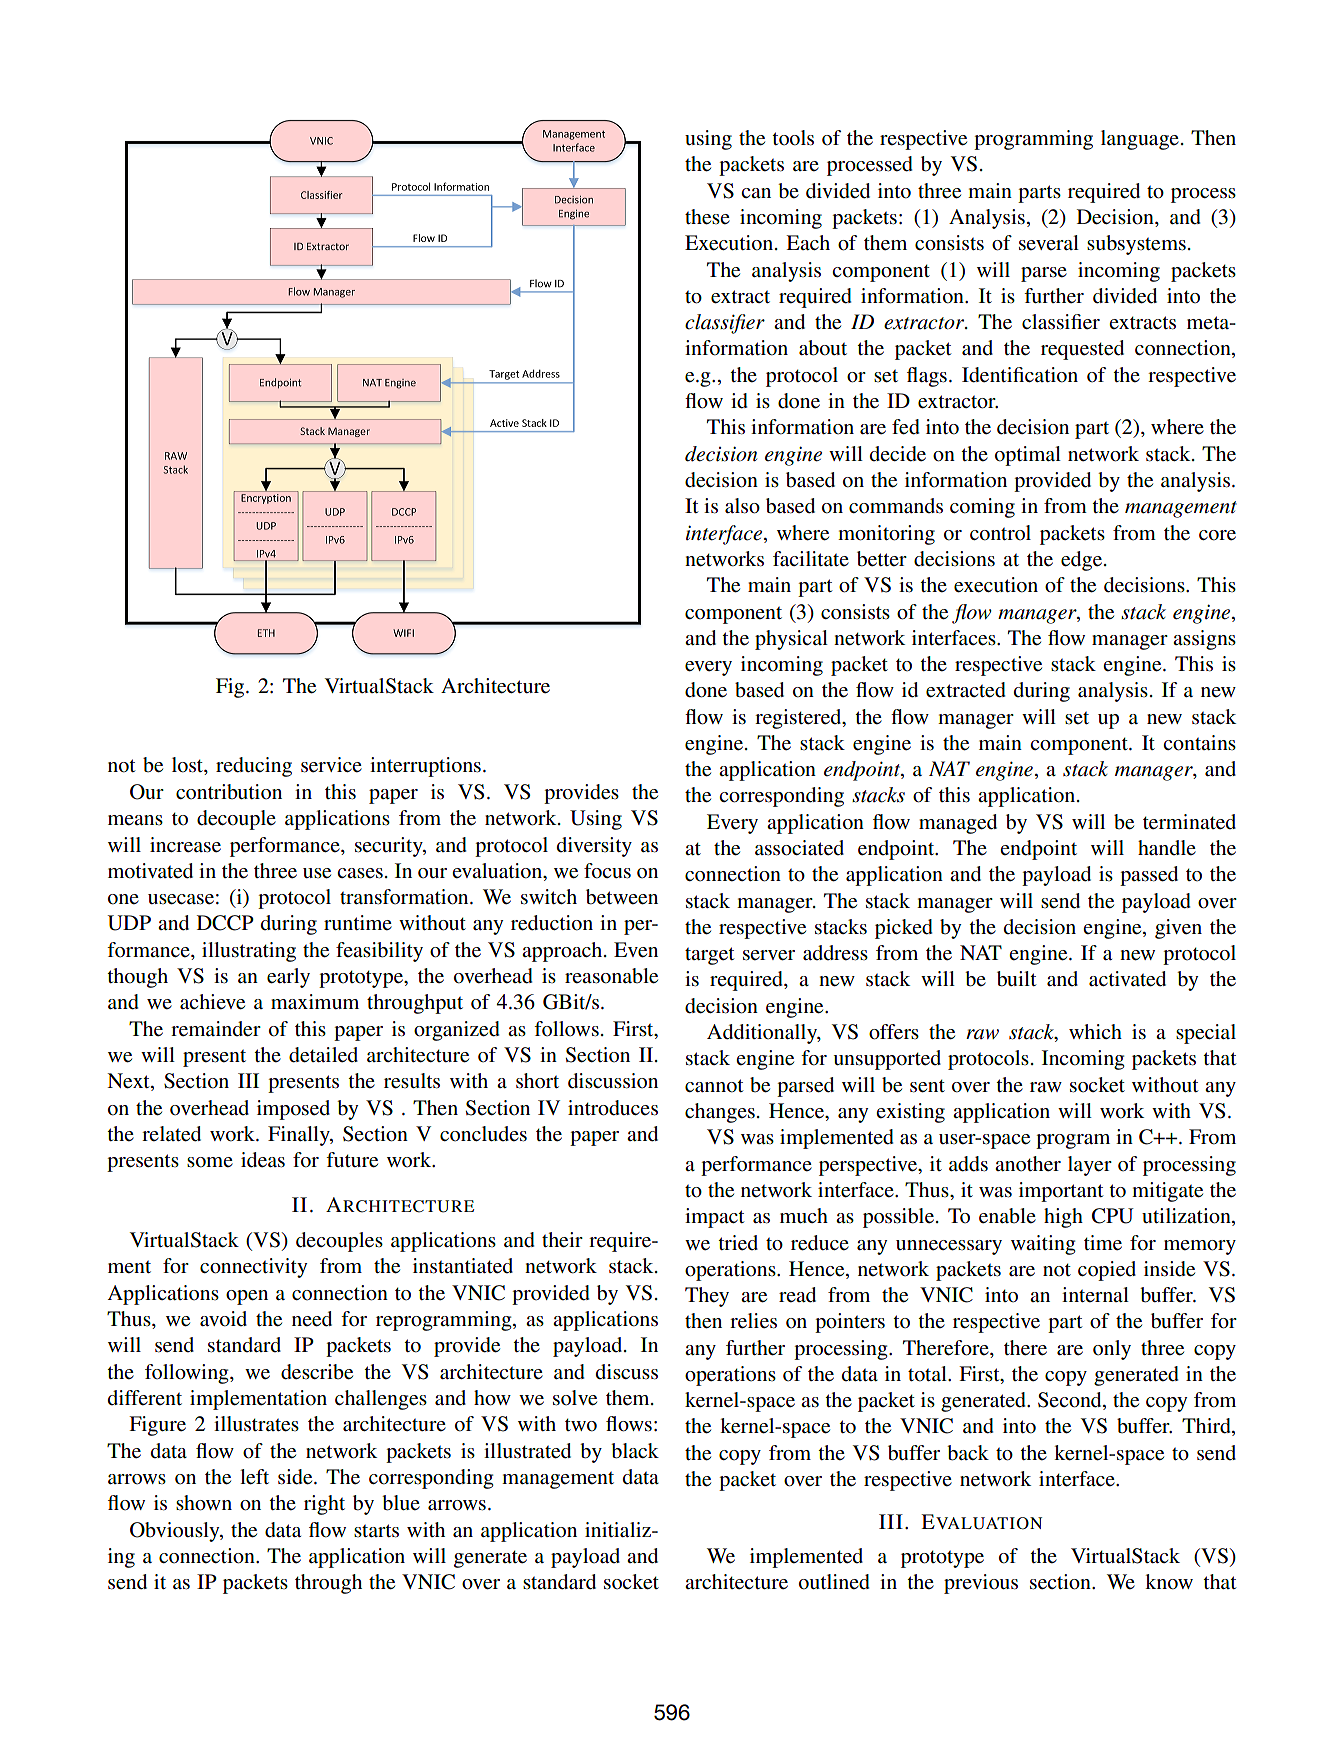 The height and width of the document is (1740, 1344). I want to click on shown, so click(204, 1503).
